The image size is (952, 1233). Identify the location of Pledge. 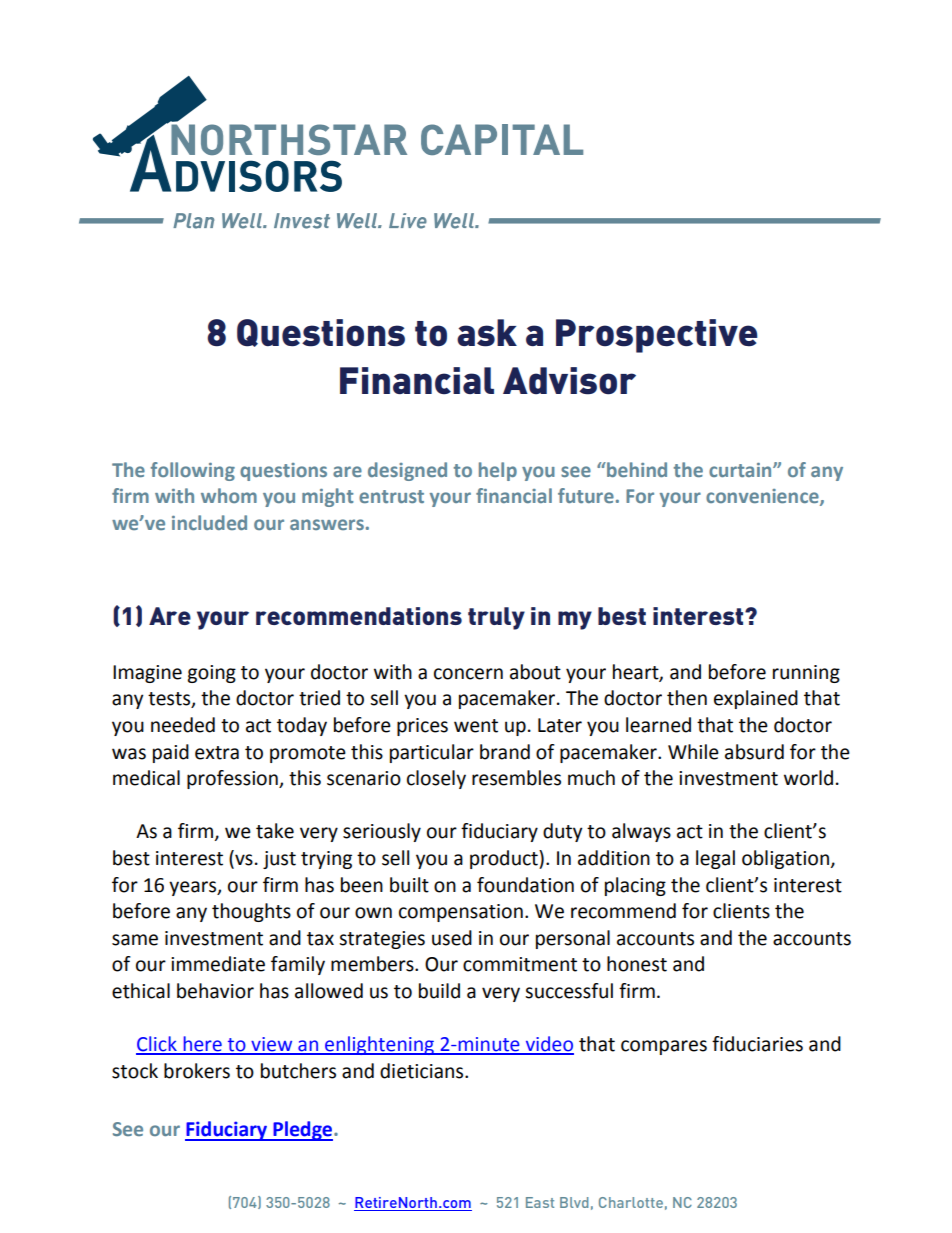
(303, 1131).
